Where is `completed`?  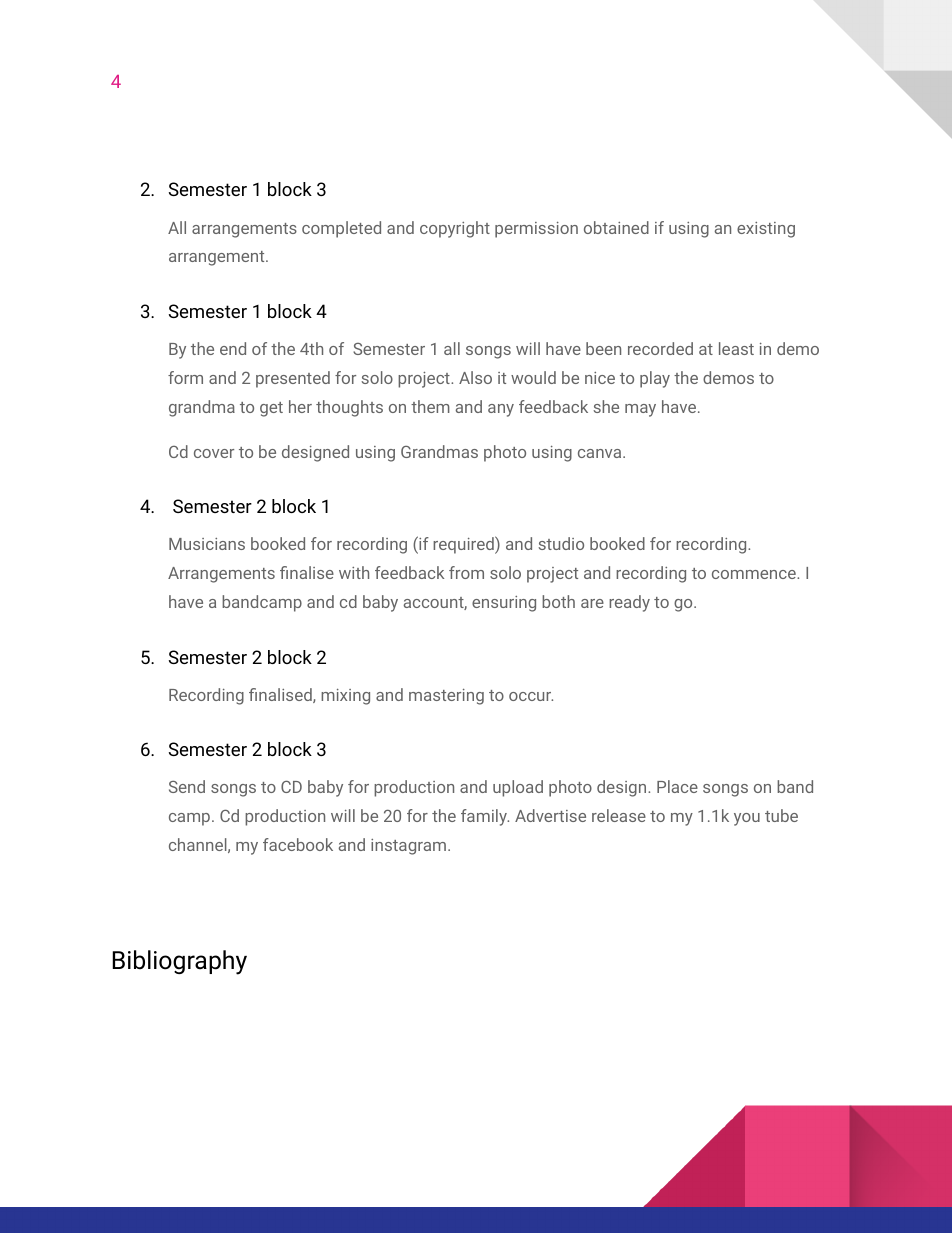
completed is located at coordinates (341, 229).
